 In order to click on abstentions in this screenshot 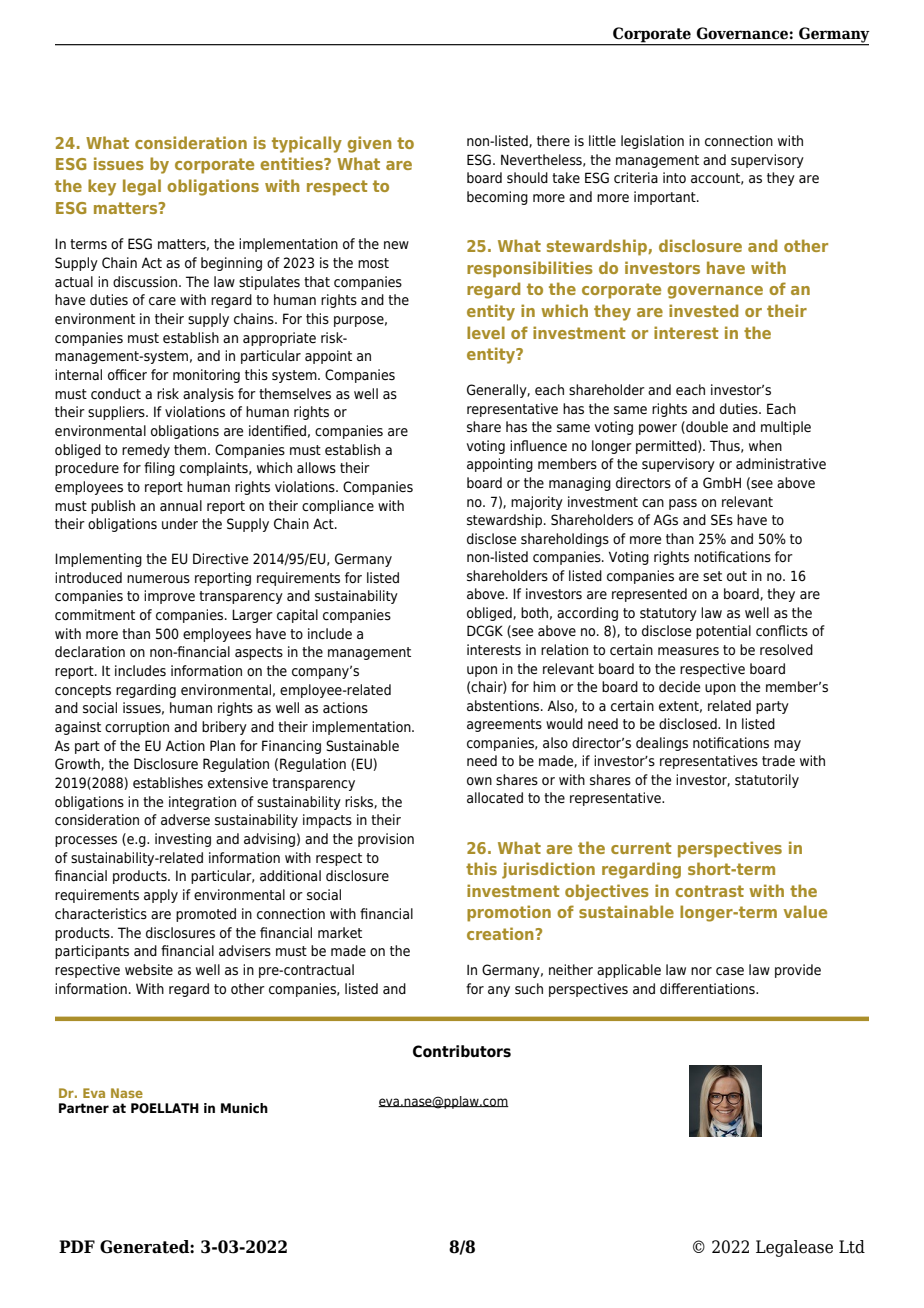, I will do `click(504, 706)`.
